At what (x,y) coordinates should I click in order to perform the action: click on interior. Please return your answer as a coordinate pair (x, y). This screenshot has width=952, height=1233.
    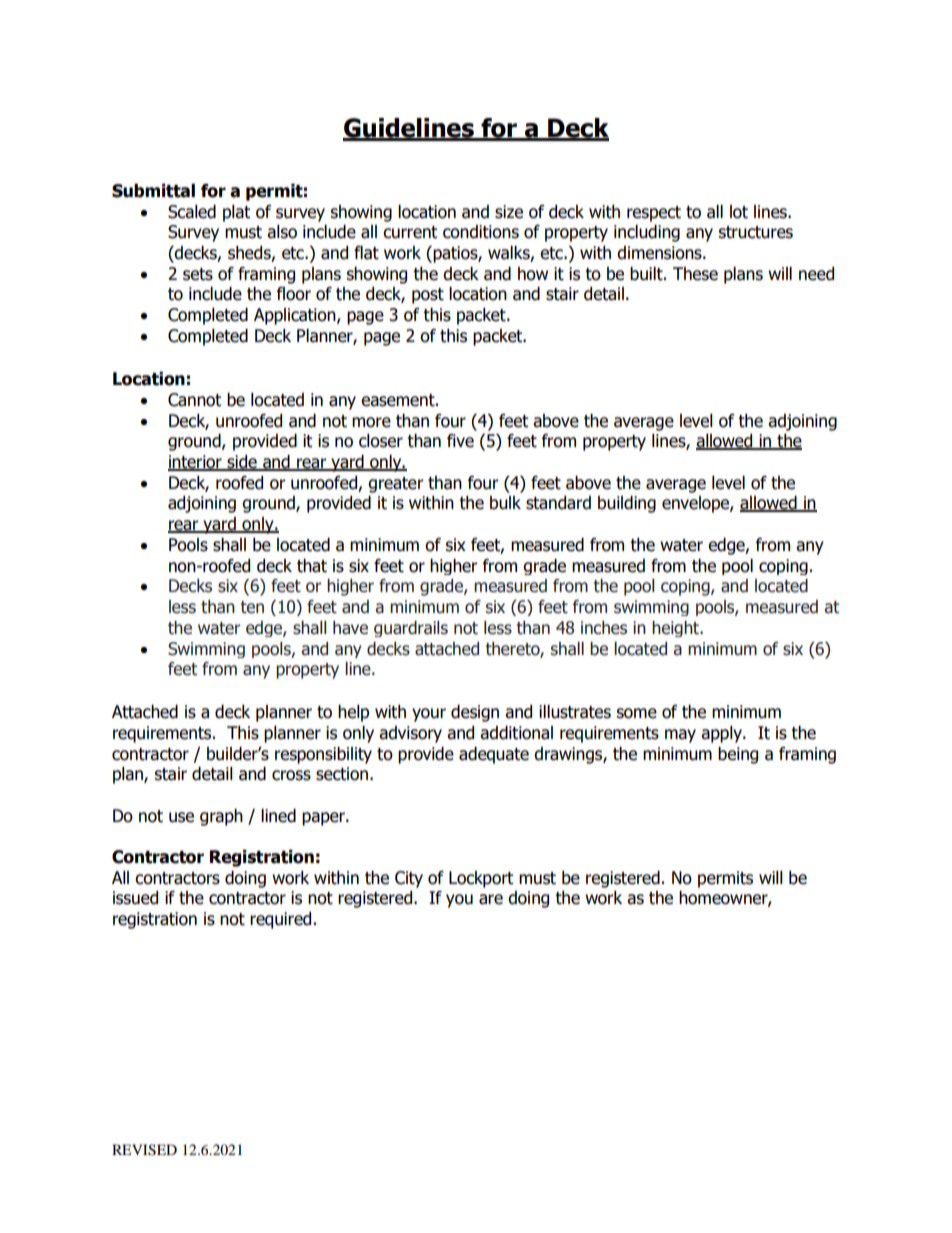
    Looking at the image, I should click on (196, 463).
